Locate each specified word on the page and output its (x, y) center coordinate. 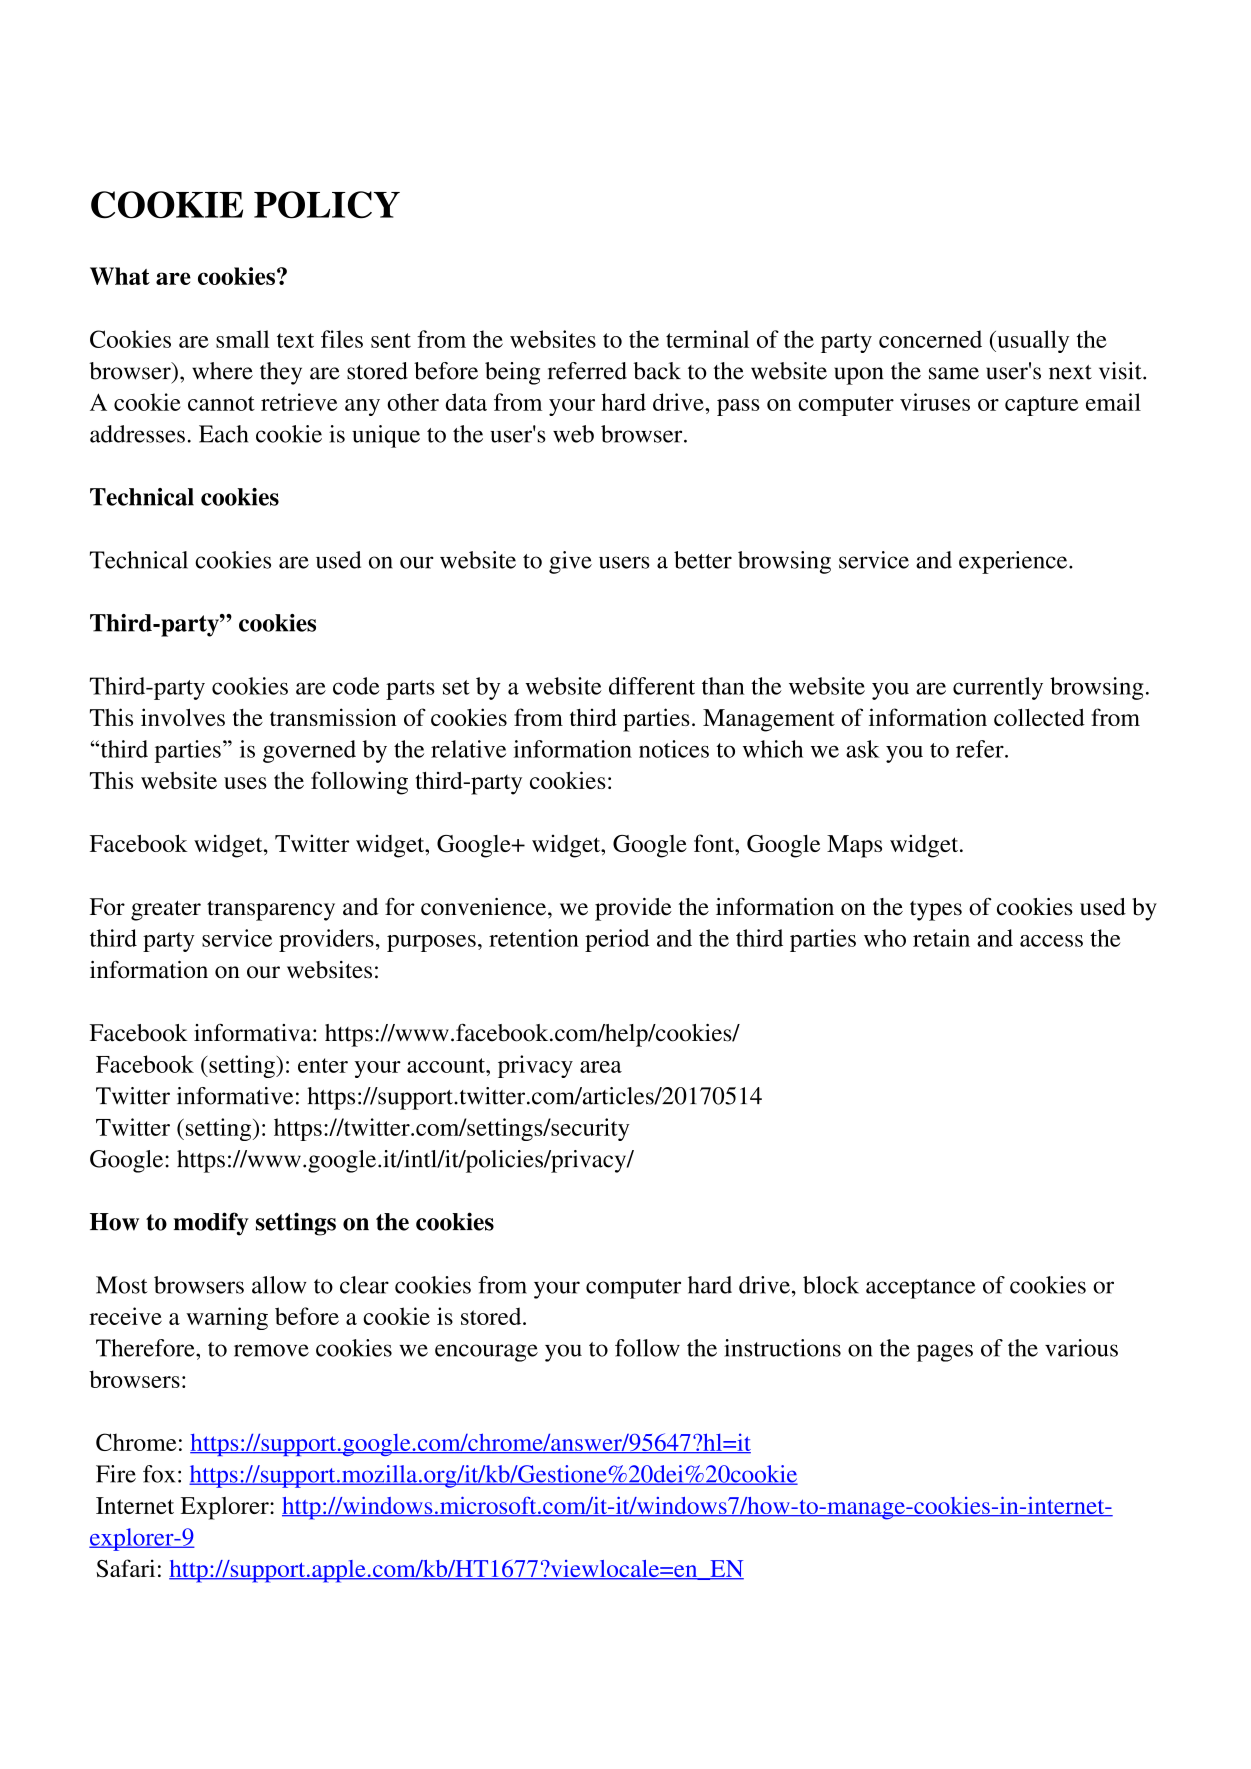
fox (159, 1474)
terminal (707, 339)
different (652, 686)
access (1051, 941)
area (601, 1067)
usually (1032, 341)
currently (998, 688)
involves (183, 717)
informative (235, 1096)
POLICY (327, 205)
